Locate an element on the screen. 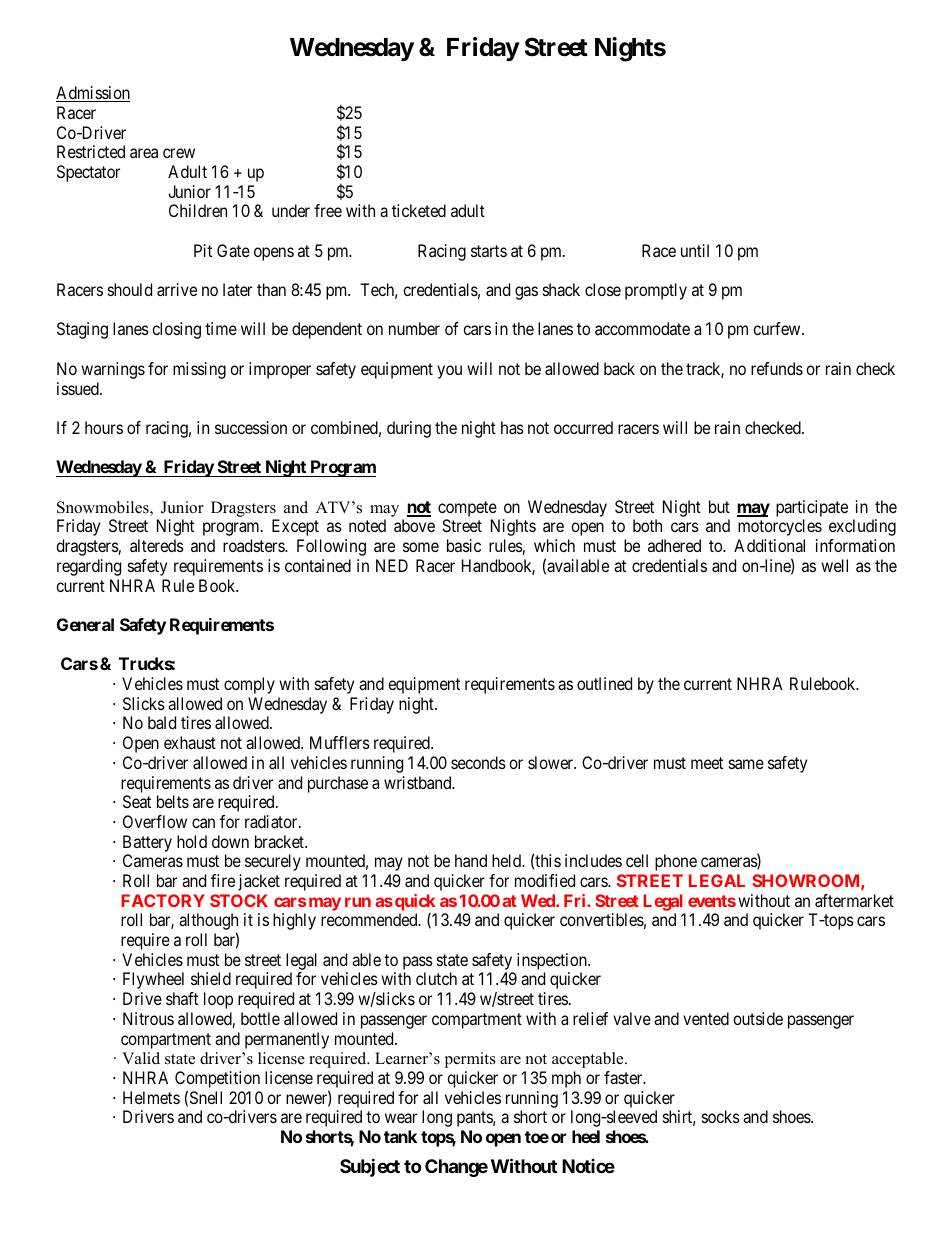 The image size is (952, 1233). General is located at coordinates (85, 624).
